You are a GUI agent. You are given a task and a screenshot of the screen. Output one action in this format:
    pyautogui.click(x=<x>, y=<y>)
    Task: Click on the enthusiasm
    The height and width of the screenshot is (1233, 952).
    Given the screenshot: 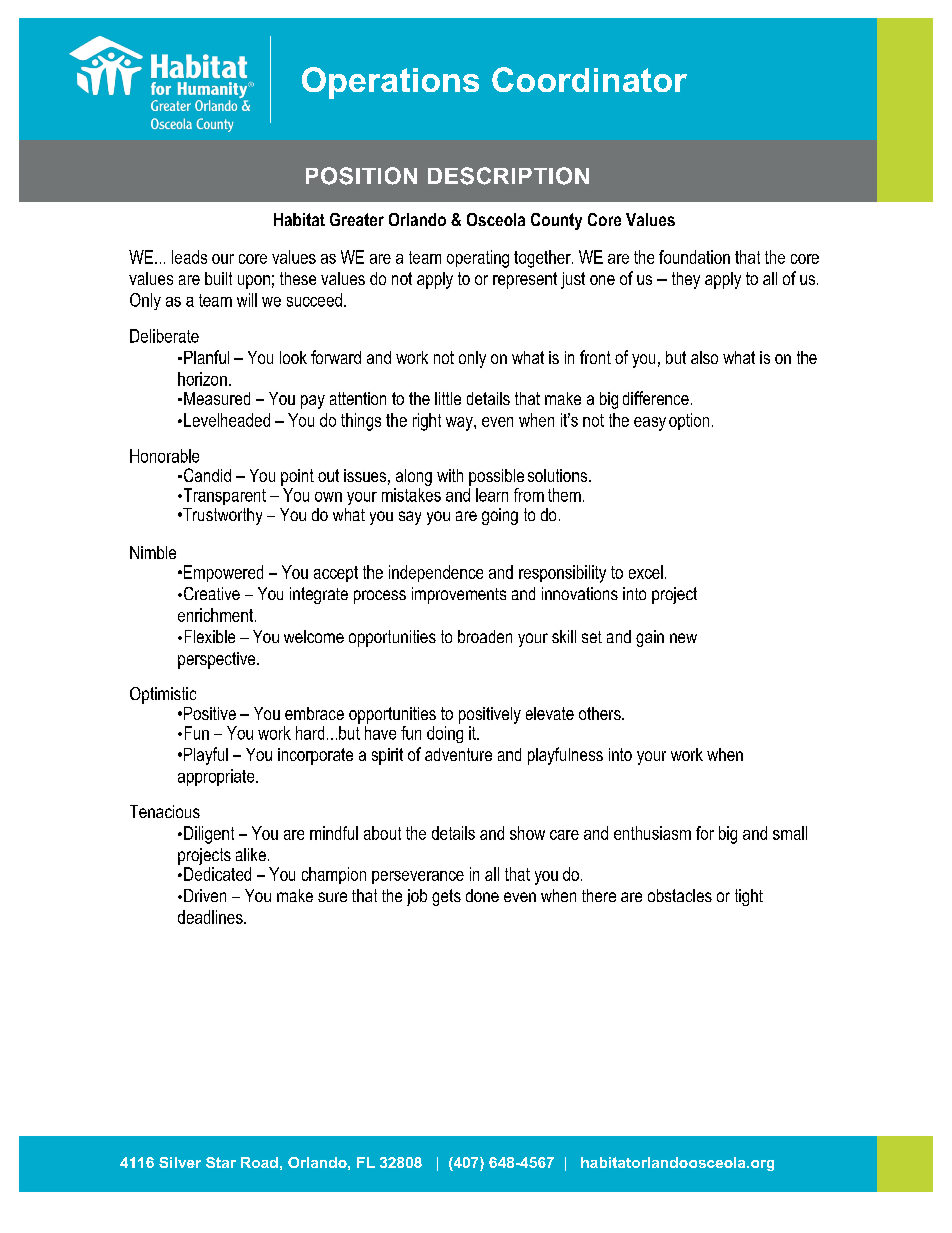 What is the action you would take?
    pyautogui.click(x=652, y=833)
